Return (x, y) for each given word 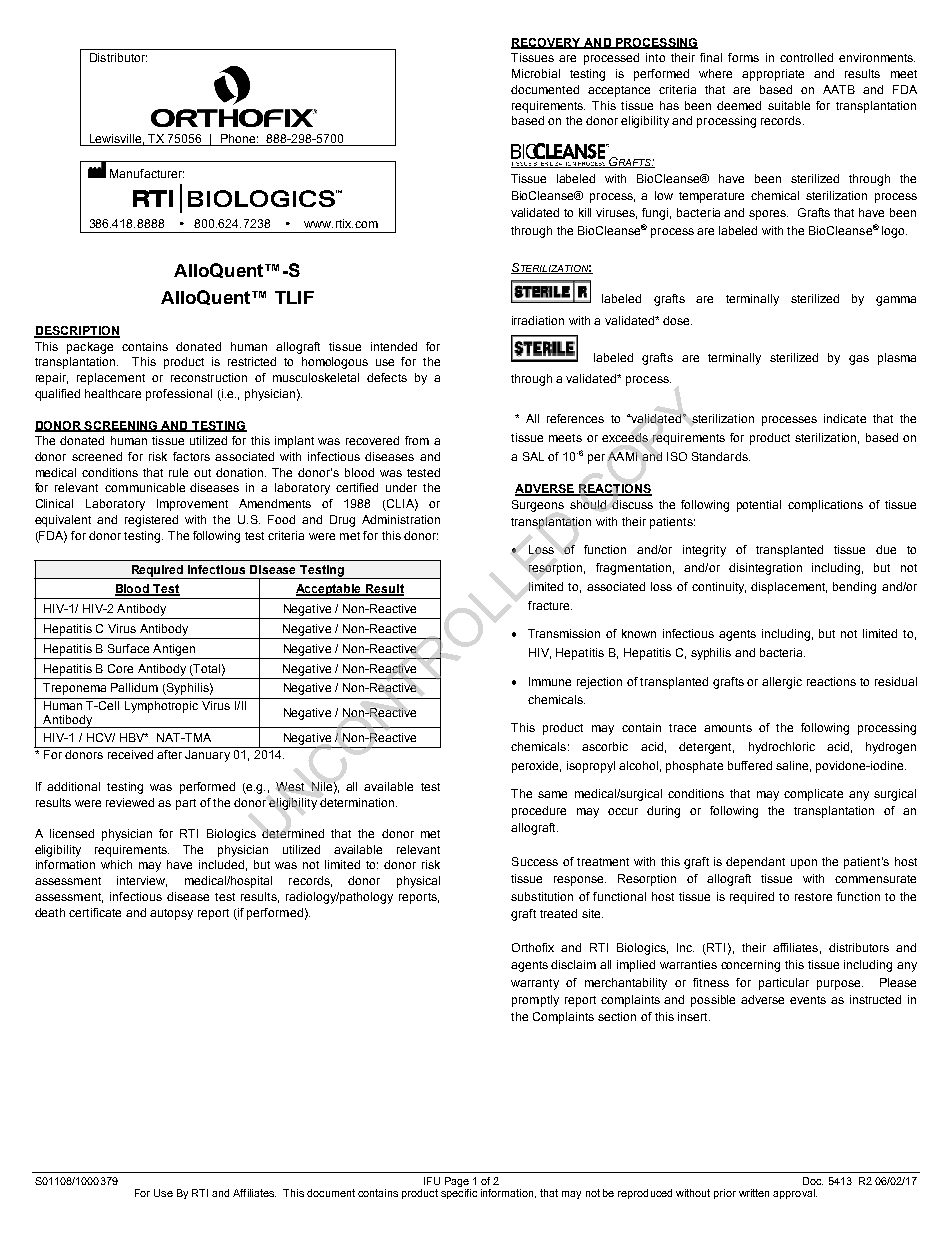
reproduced (645, 1194)
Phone (238, 138)
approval (795, 1194)
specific (459, 1194)
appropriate (773, 75)
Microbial (536, 73)
